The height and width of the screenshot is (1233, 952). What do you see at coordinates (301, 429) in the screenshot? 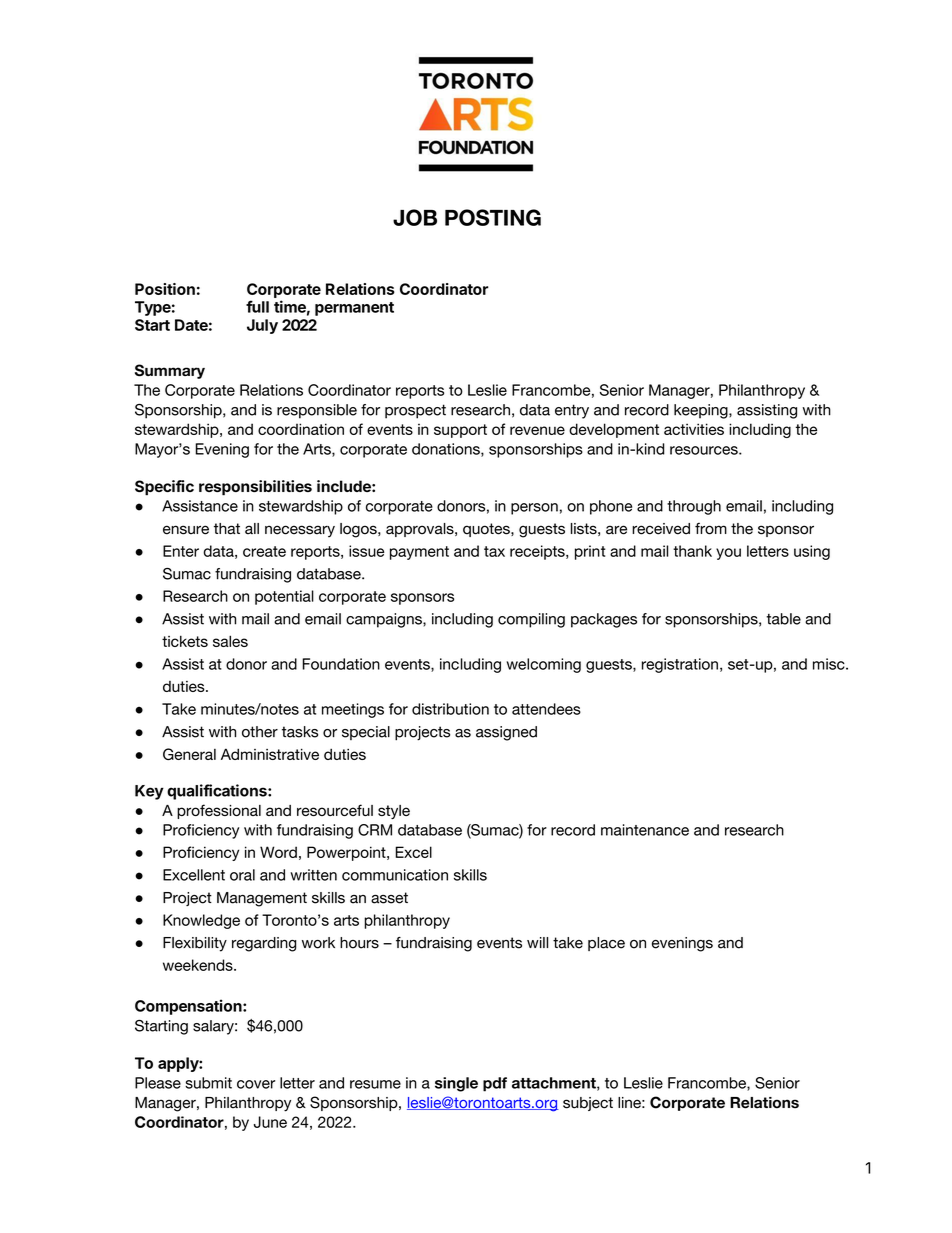
I see `coordination` at bounding box center [301, 429].
